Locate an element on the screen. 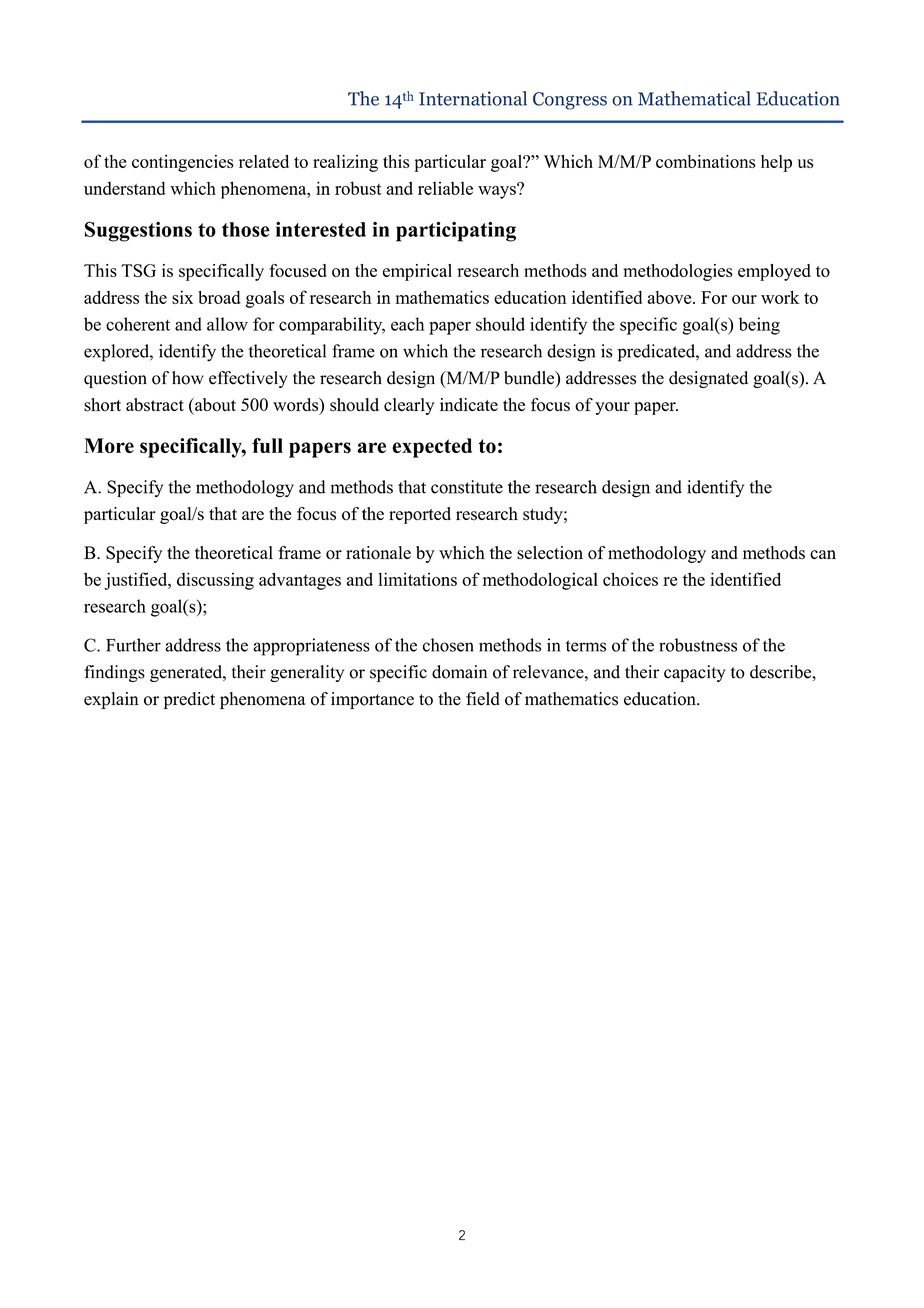 Image resolution: width=924 pixels, height=1308 pixels. International is located at coordinates (473, 98).
